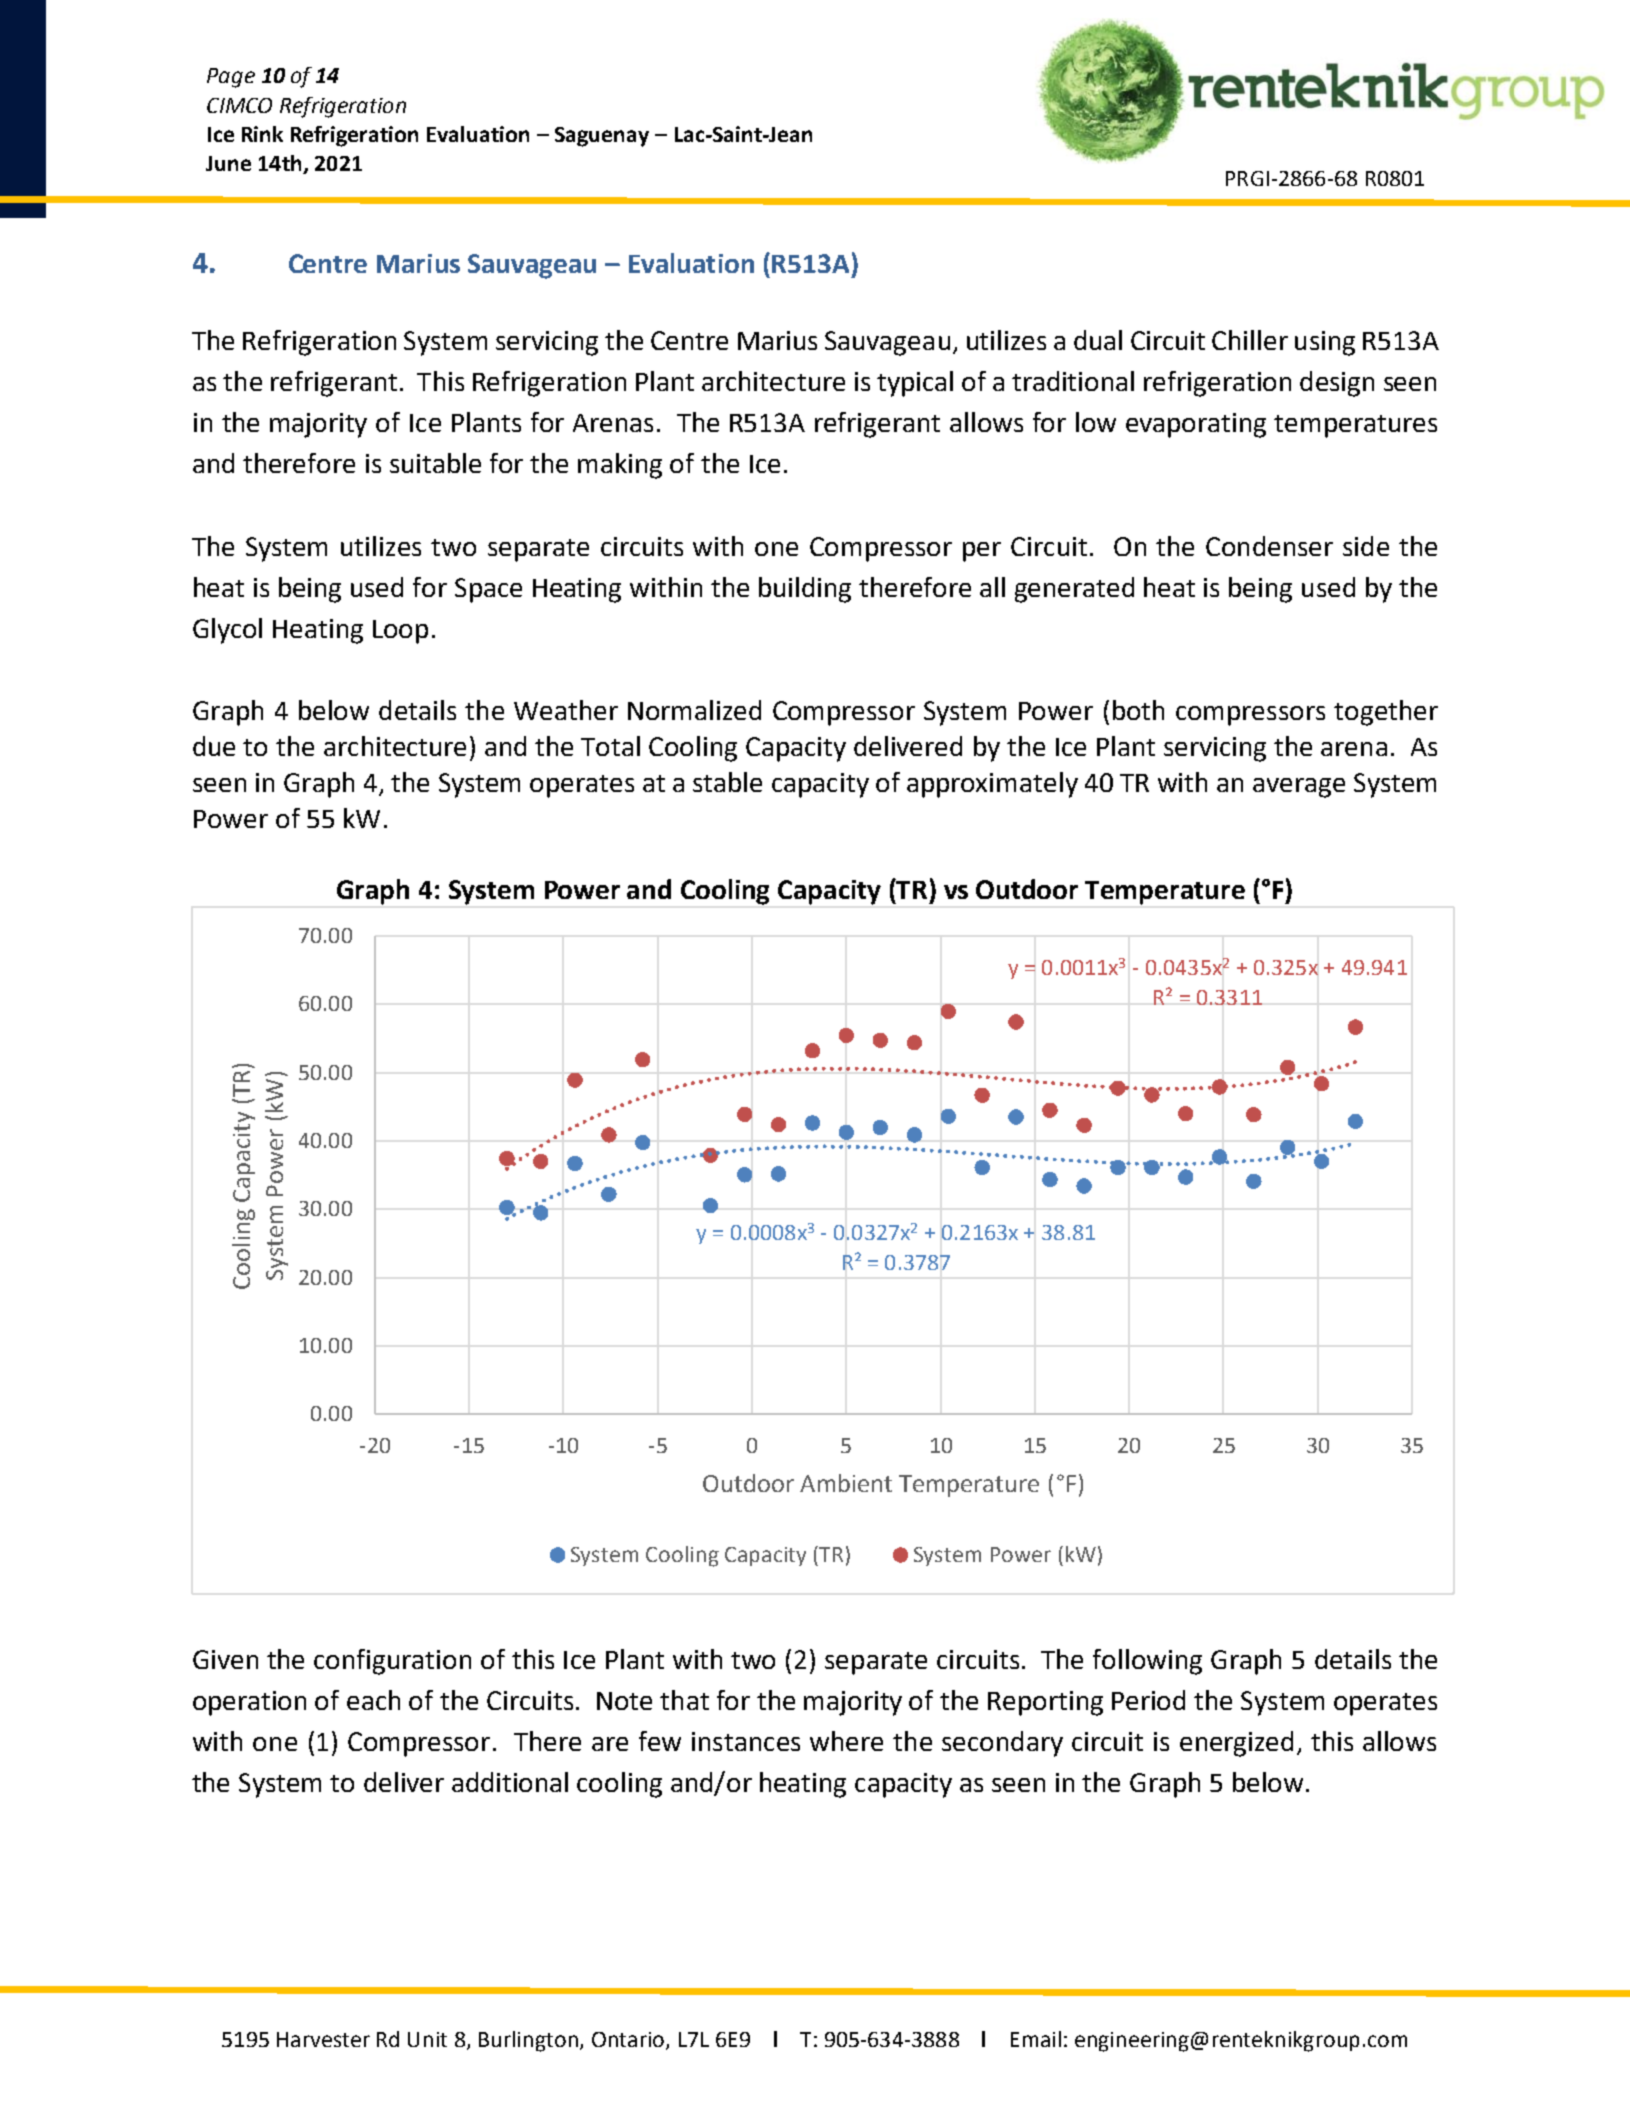  What do you see at coordinates (629, 2041) in the screenshot?
I see `Ontario` at bounding box center [629, 2041].
